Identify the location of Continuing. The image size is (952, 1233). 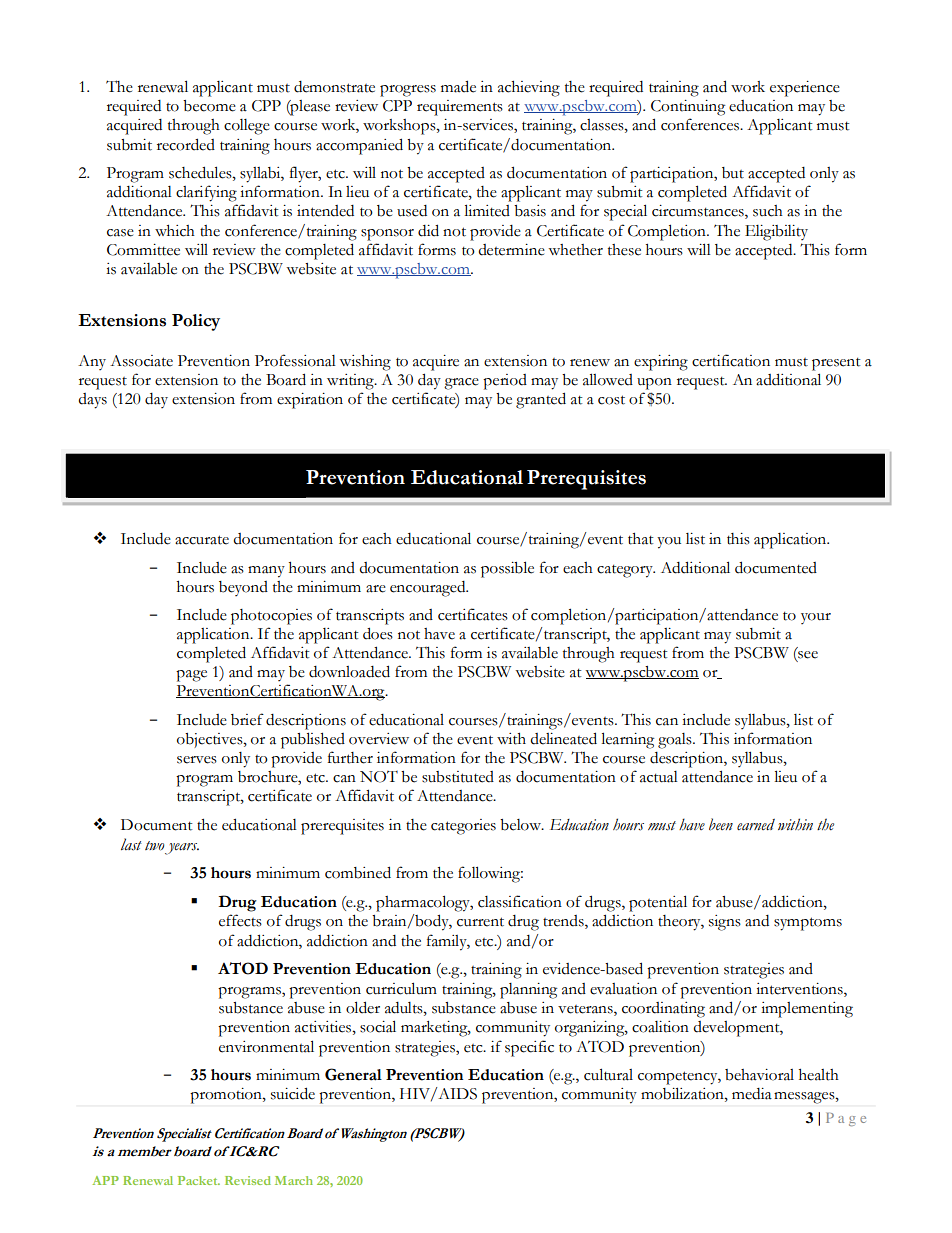
(688, 108).
